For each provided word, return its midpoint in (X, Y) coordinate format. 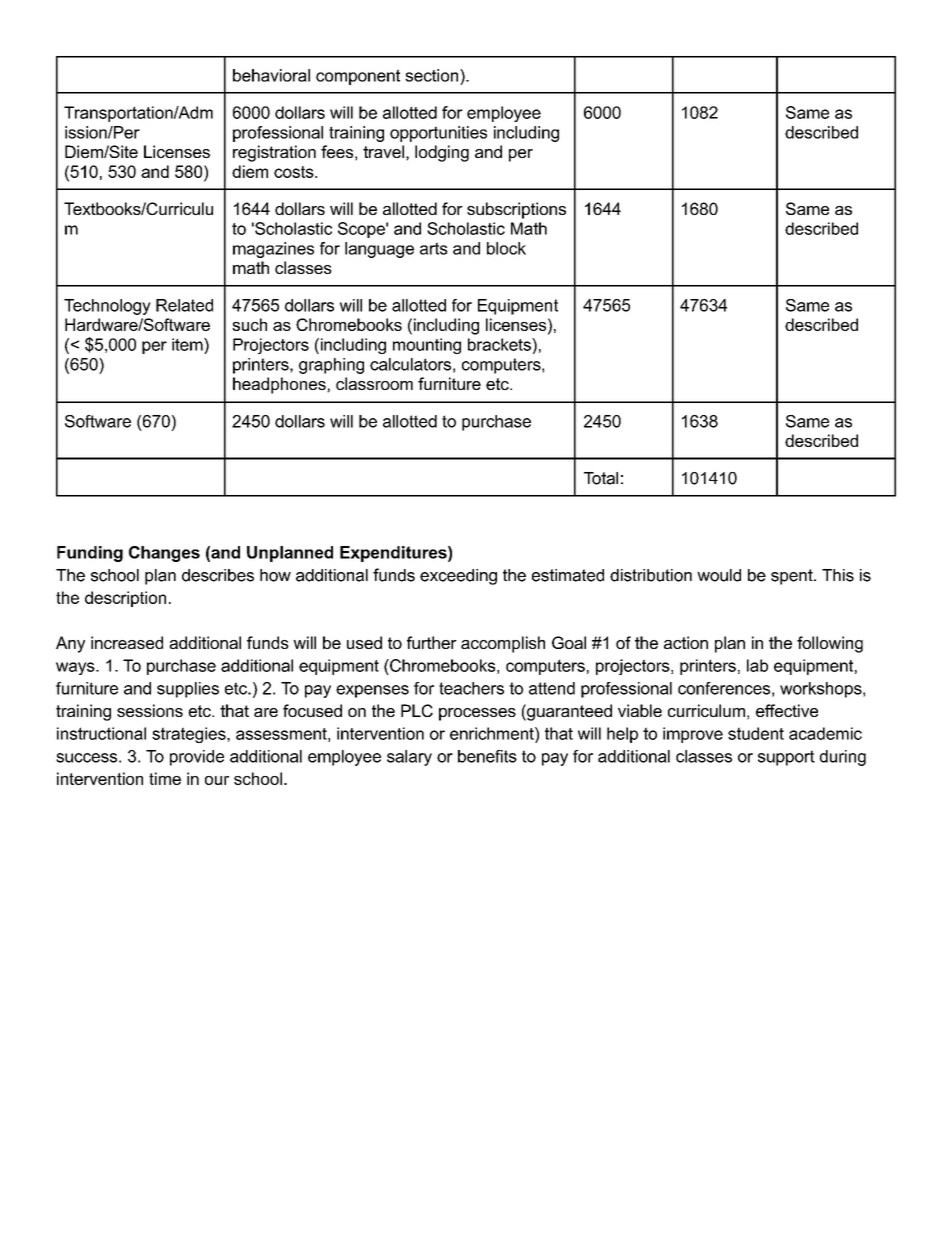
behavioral (271, 75)
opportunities (438, 134)
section (433, 75)
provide (197, 758)
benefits (487, 756)
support (786, 758)
